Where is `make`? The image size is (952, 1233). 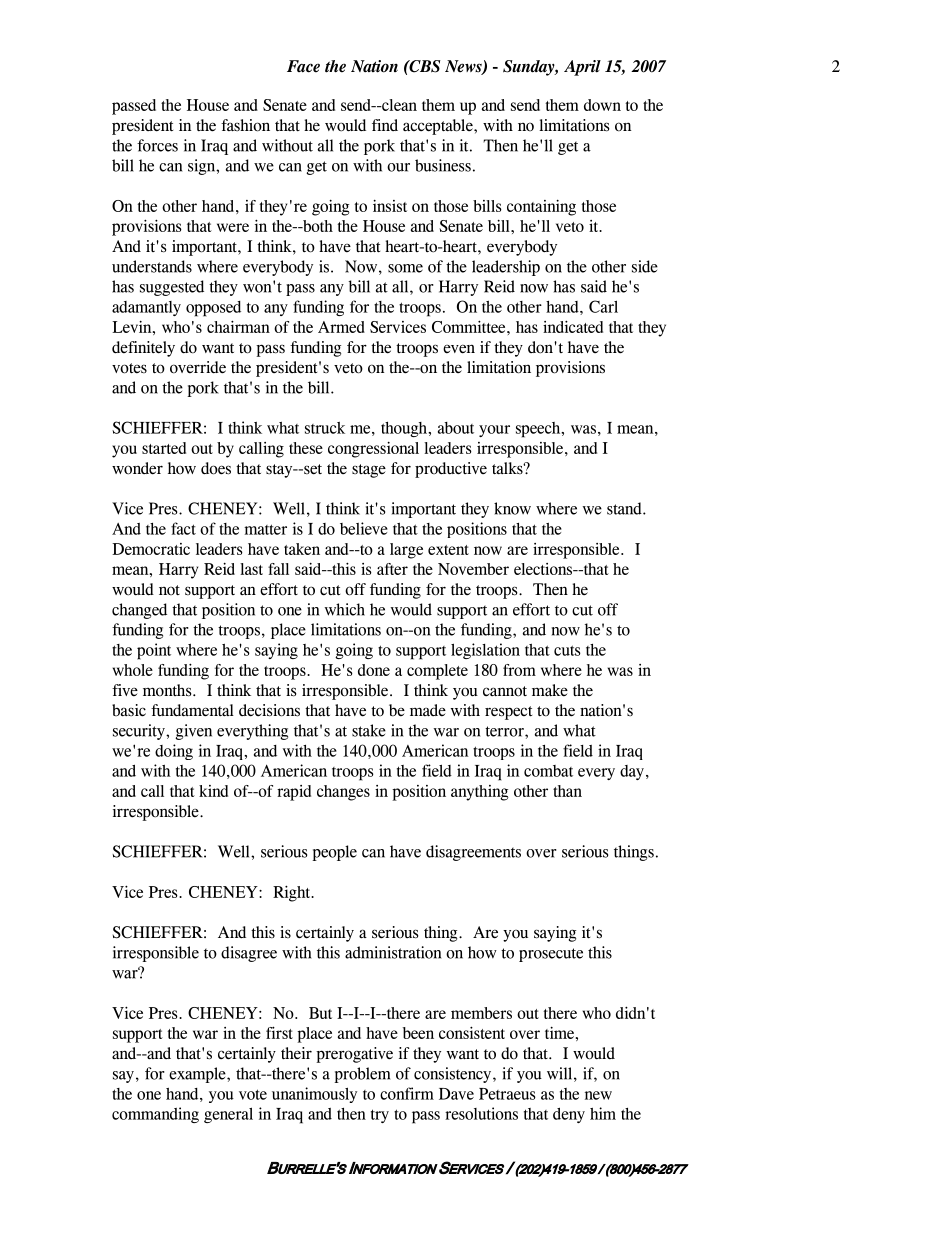
make is located at coordinates (550, 690).
